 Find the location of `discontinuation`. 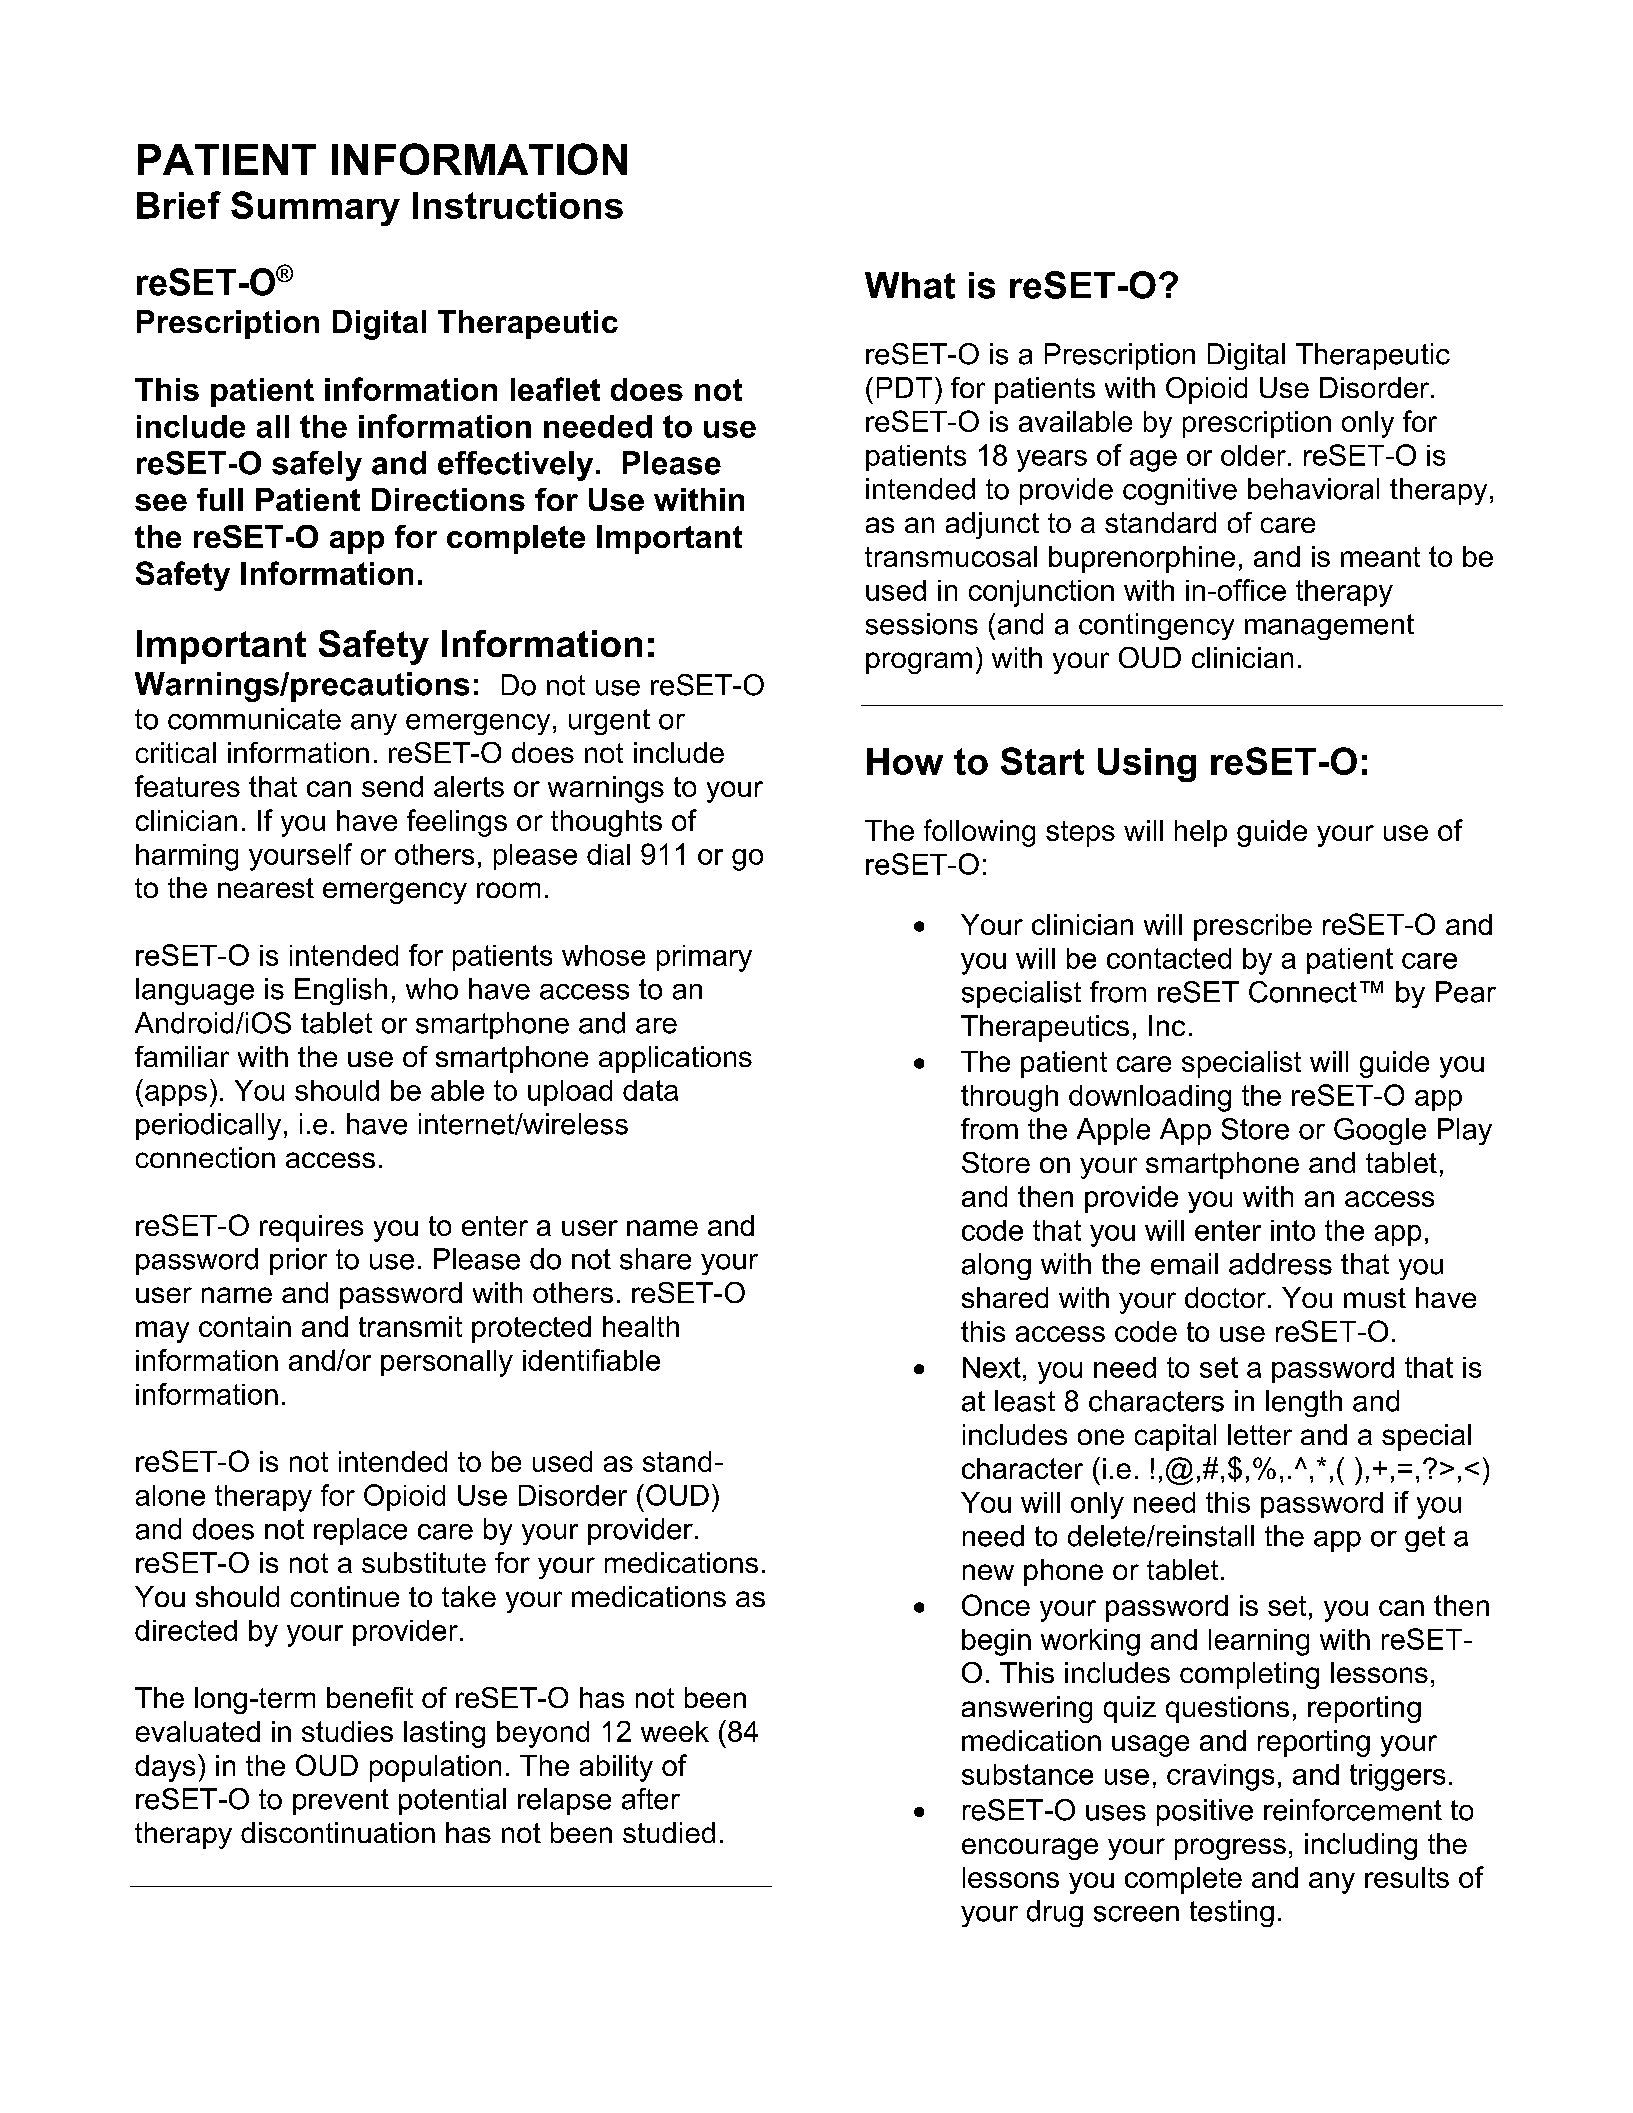

discontinuation is located at coordinates (338, 1832).
